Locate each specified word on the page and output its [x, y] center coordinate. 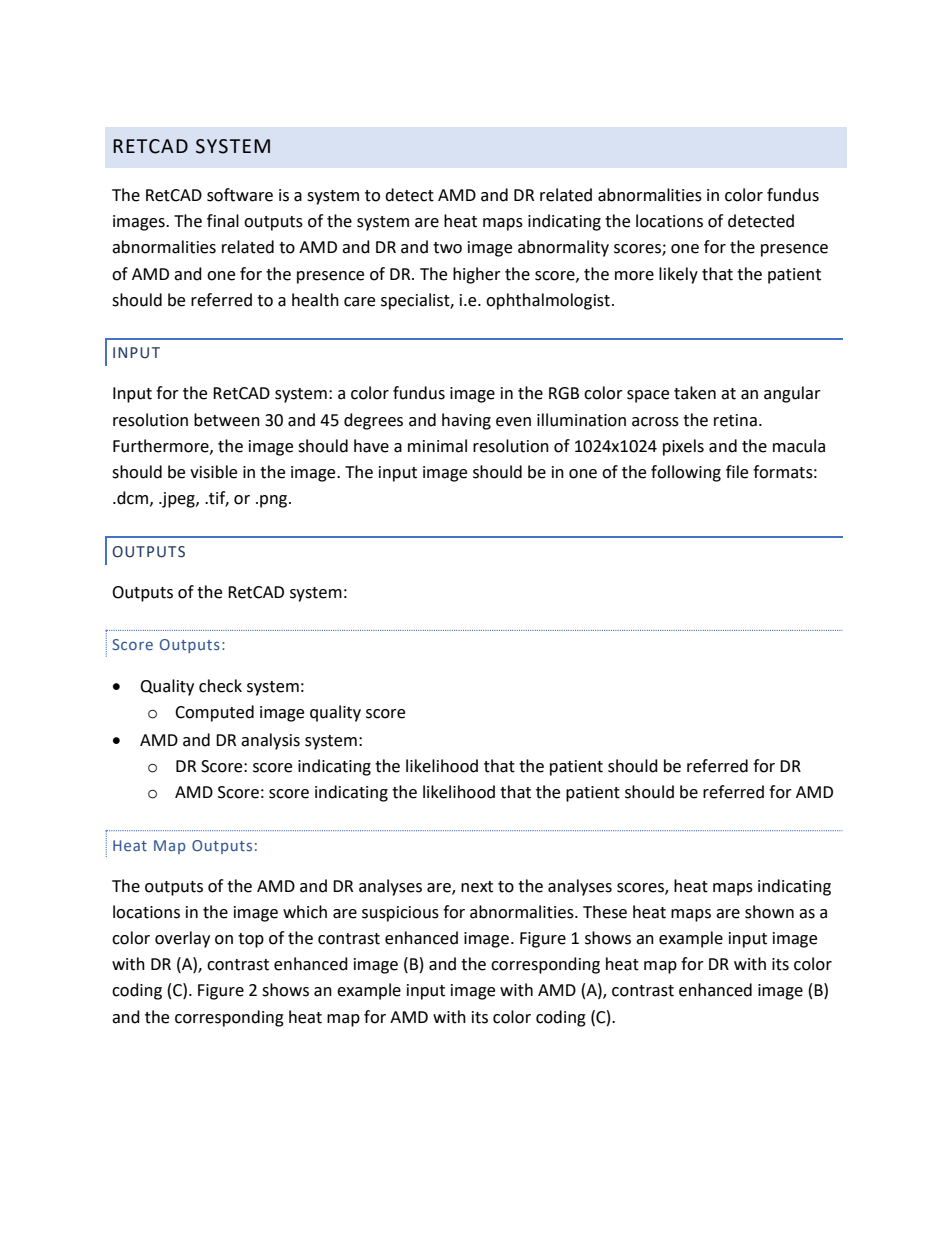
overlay [182, 939]
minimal [437, 446]
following [686, 473]
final [223, 221]
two [447, 248]
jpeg [178, 500]
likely [678, 275]
